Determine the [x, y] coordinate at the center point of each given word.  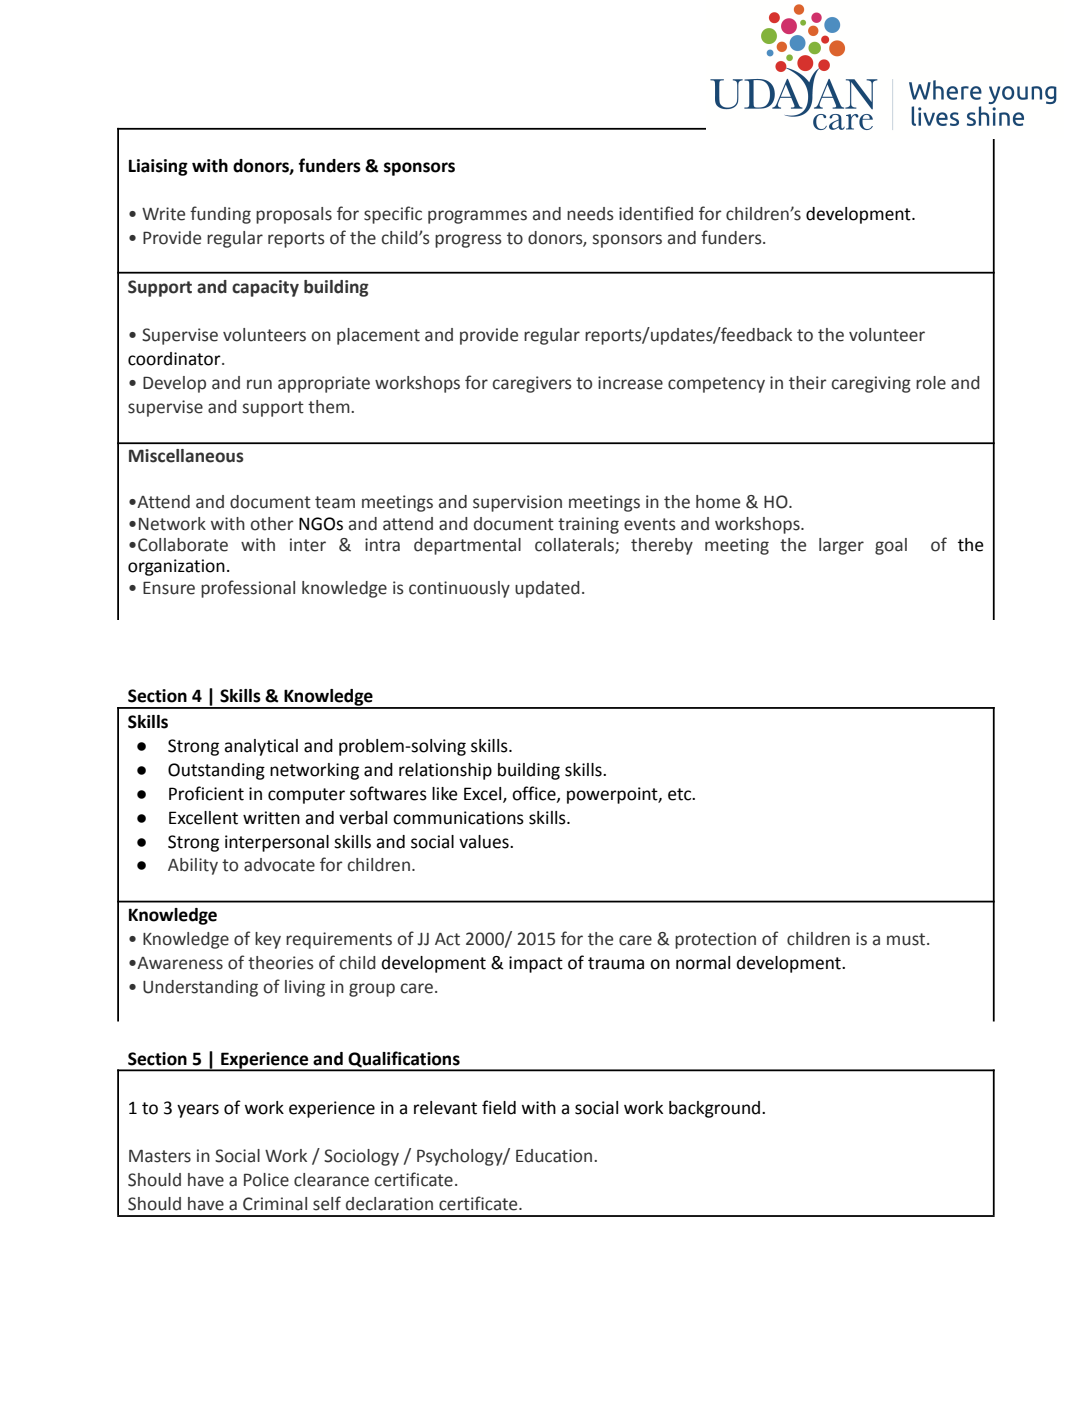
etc [680, 794]
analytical [261, 747]
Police [266, 1180]
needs [590, 214]
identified [656, 213]
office [535, 794]
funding [220, 215]
